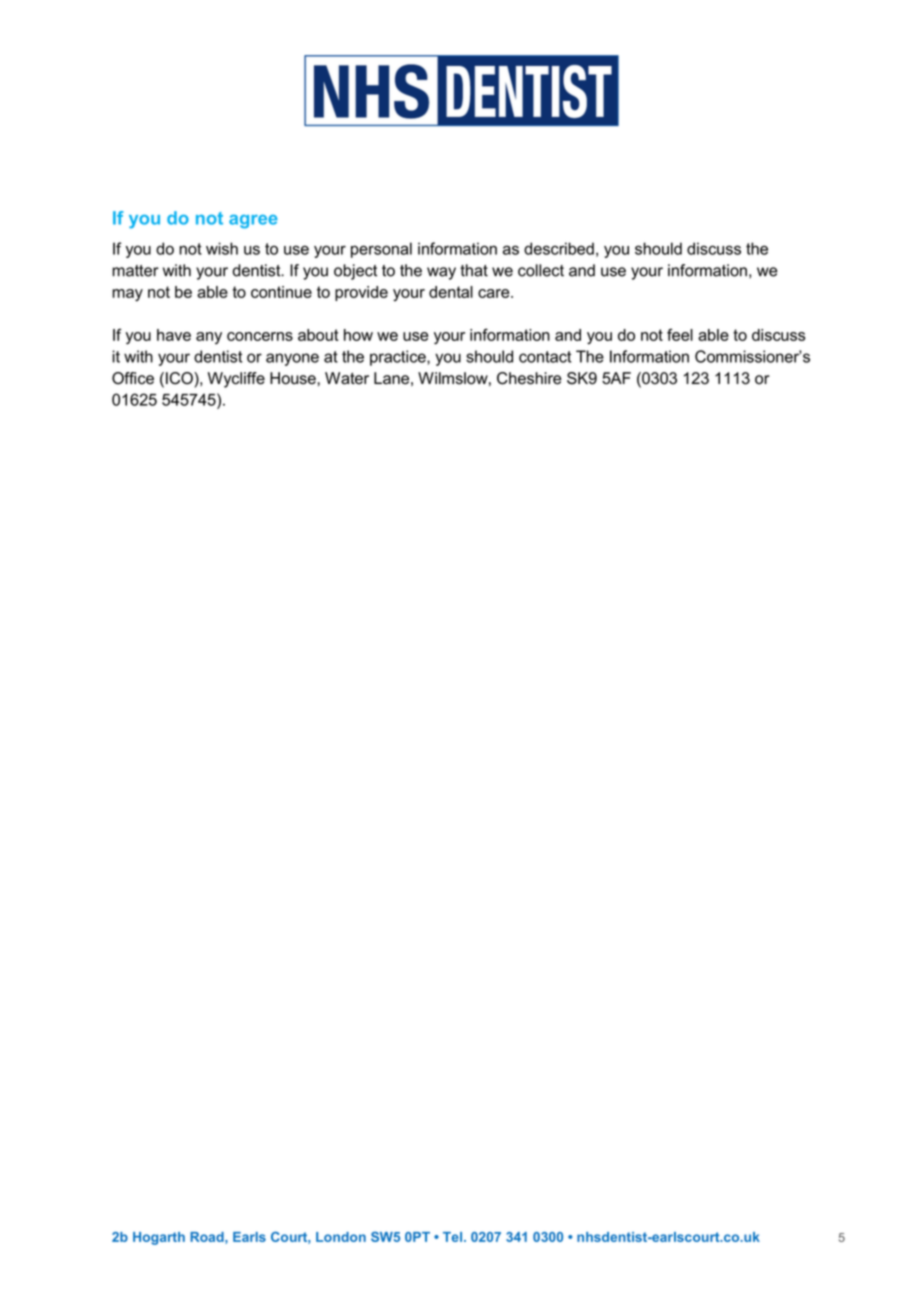 The image size is (924, 1308). What do you see at coordinates (180, 378) in the screenshot?
I see `ICO` at bounding box center [180, 378].
